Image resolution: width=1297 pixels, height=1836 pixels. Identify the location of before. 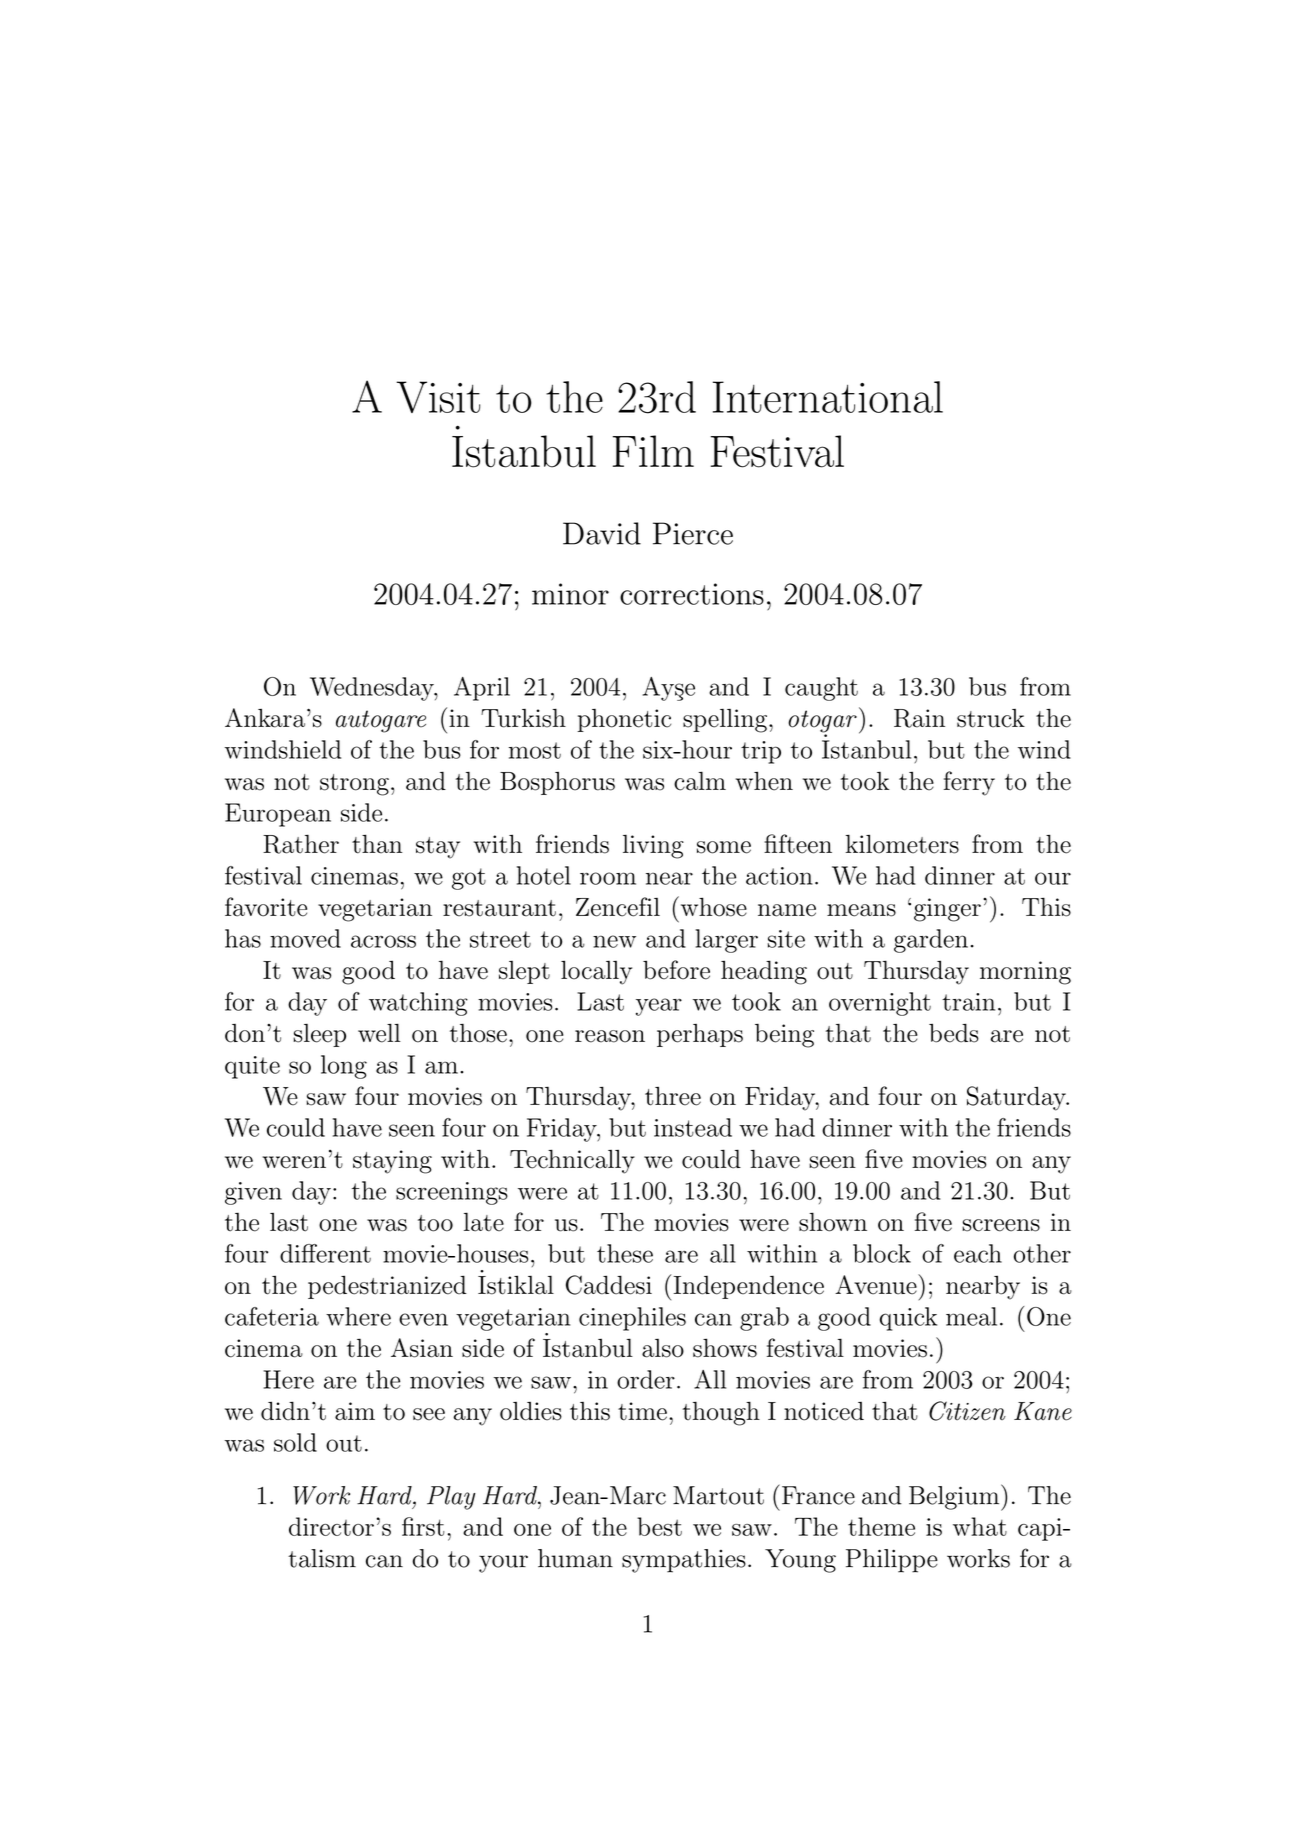
(676, 970).
